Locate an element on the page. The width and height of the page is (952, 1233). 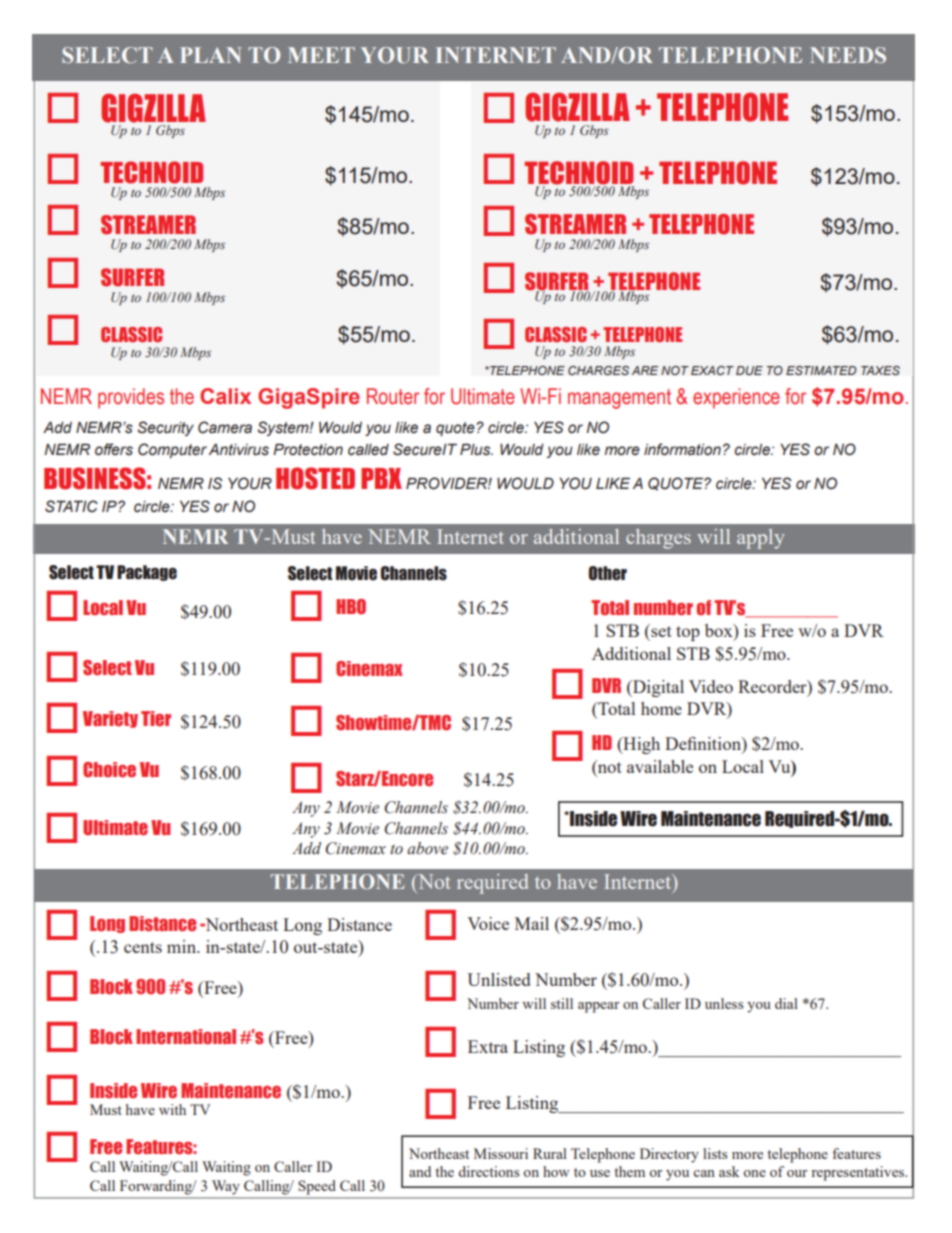
PLAN is located at coordinates (211, 55).
